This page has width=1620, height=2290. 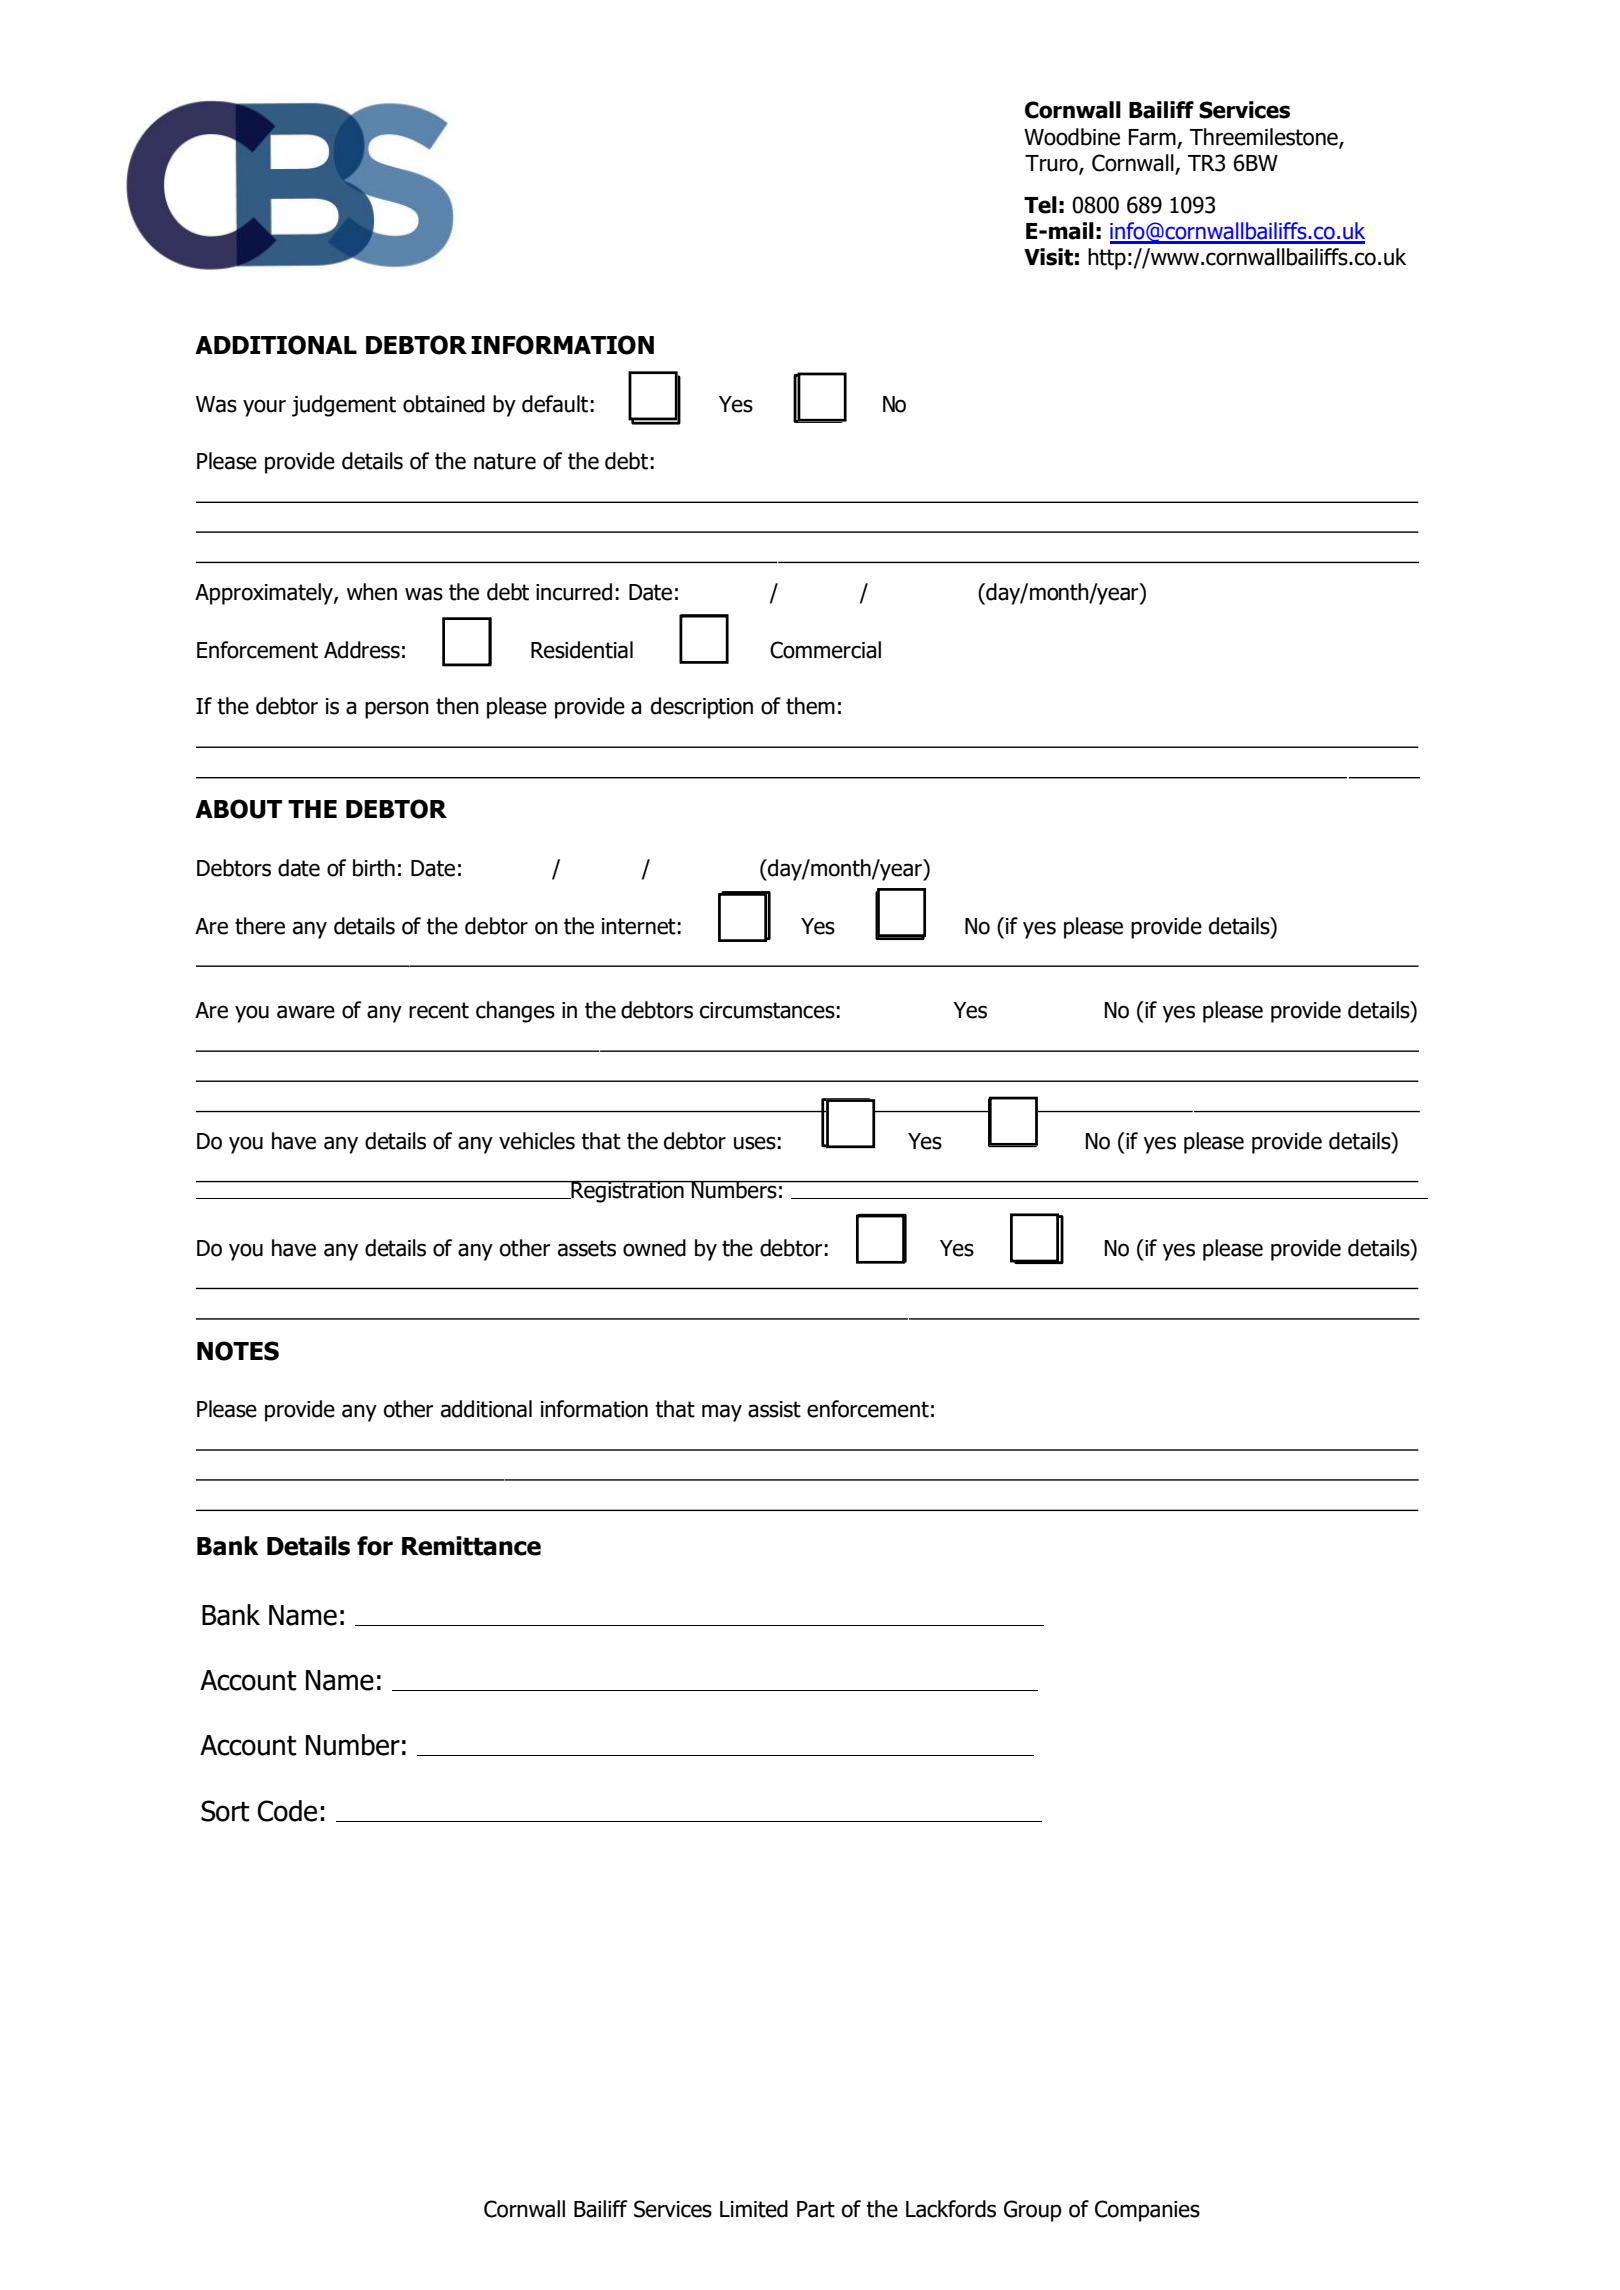 I want to click on may, so click(x=722, y=1413).
